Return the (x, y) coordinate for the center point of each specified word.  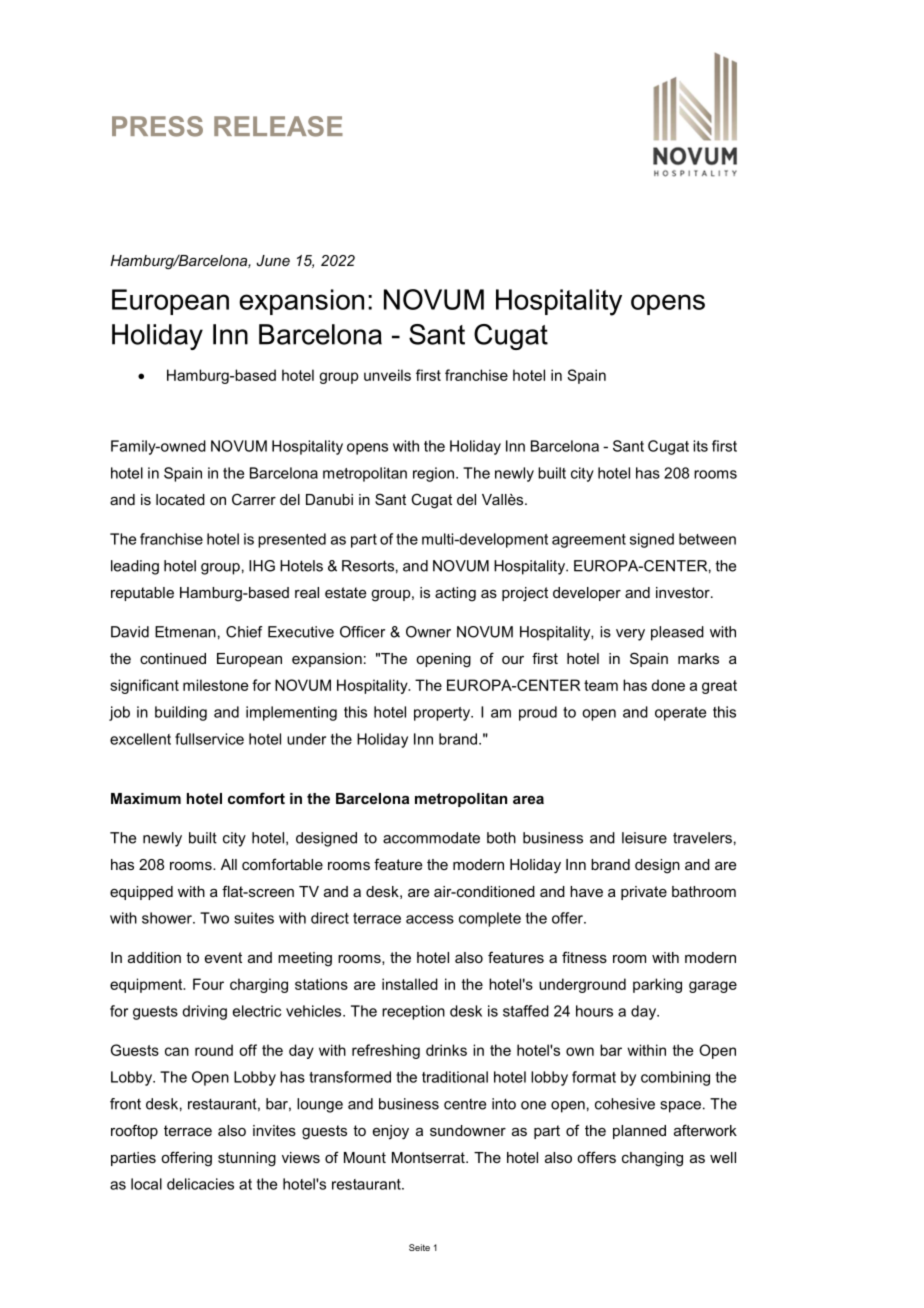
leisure (644, 838)
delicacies (200, 1184)
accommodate (431, 838)
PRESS (157, 126)
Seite (419, 1247)
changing (652, 1159)
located (180, 499)
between (707, 539)
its (700, 446)
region (433, 474)
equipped (141, 893)
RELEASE (278, 126)
